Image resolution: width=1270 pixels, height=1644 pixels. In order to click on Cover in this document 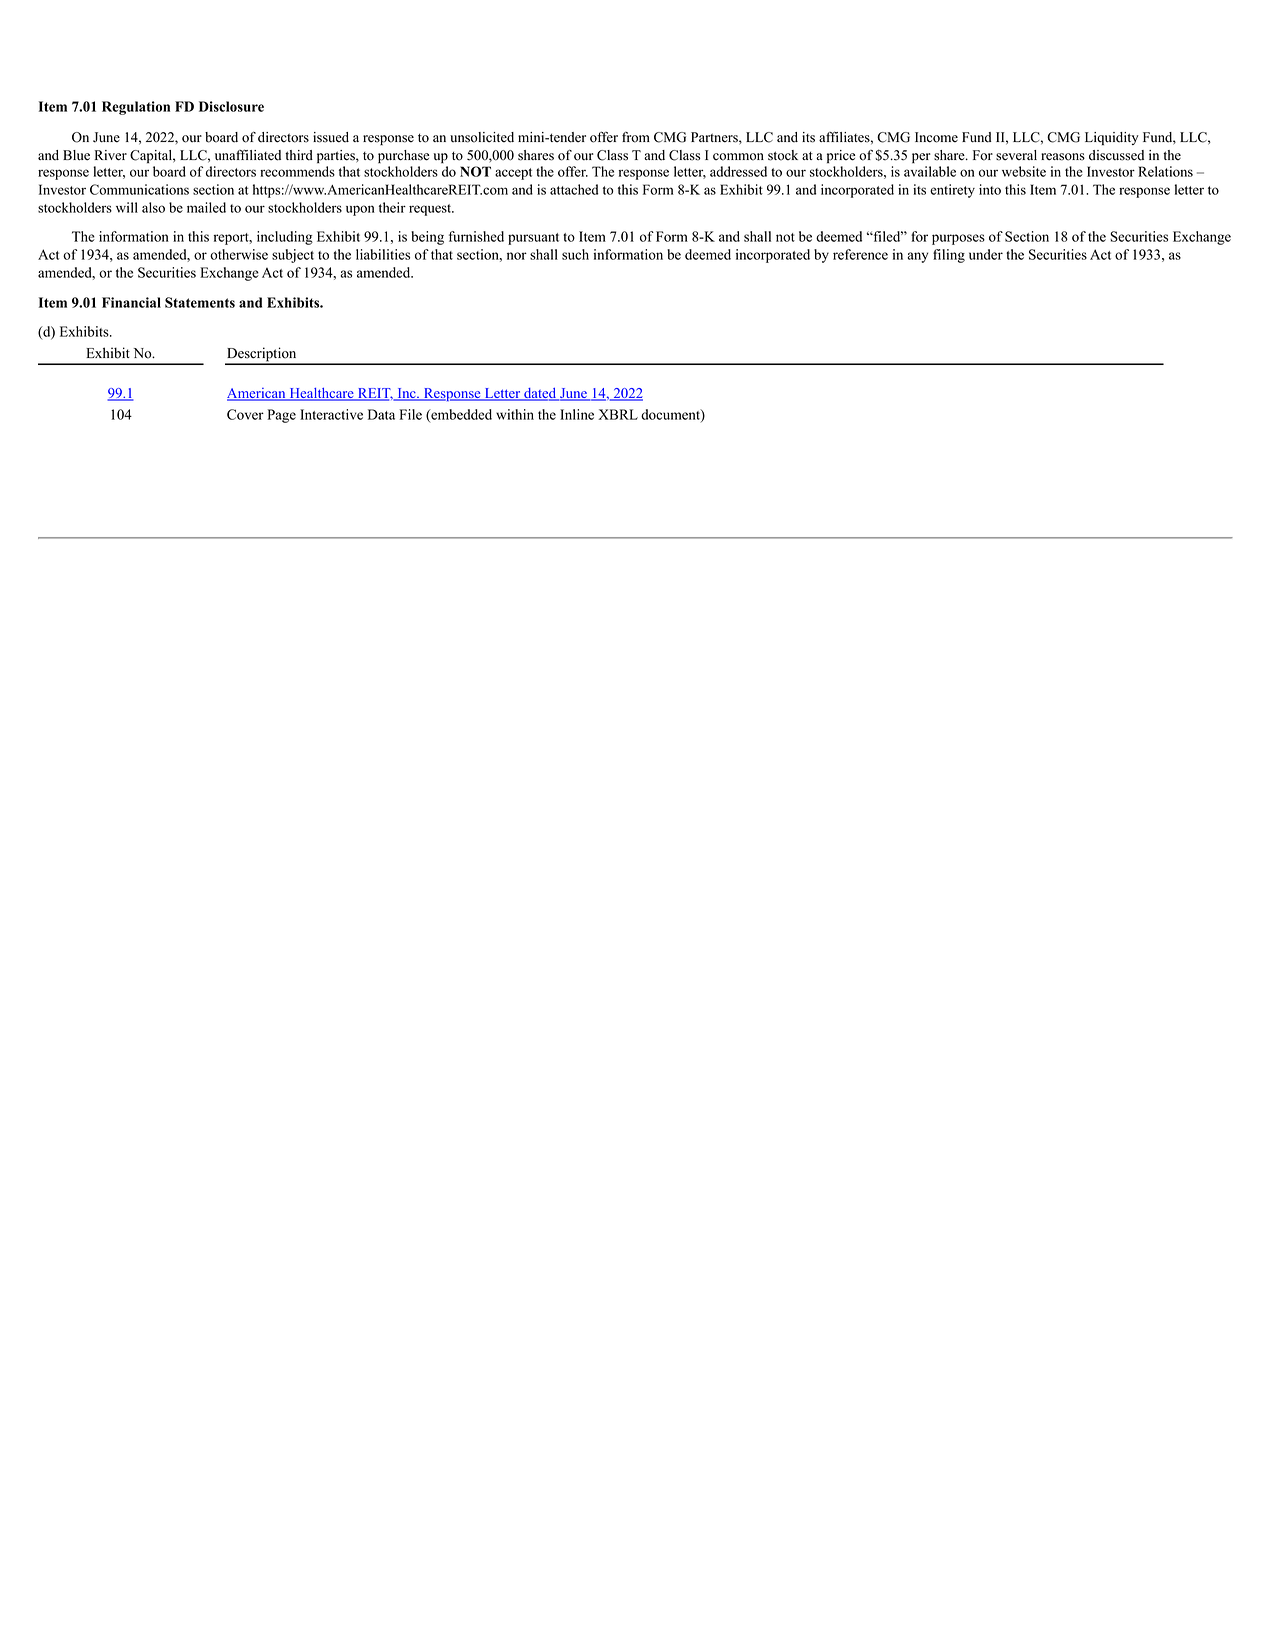, I will do `click(245, 414)`.
